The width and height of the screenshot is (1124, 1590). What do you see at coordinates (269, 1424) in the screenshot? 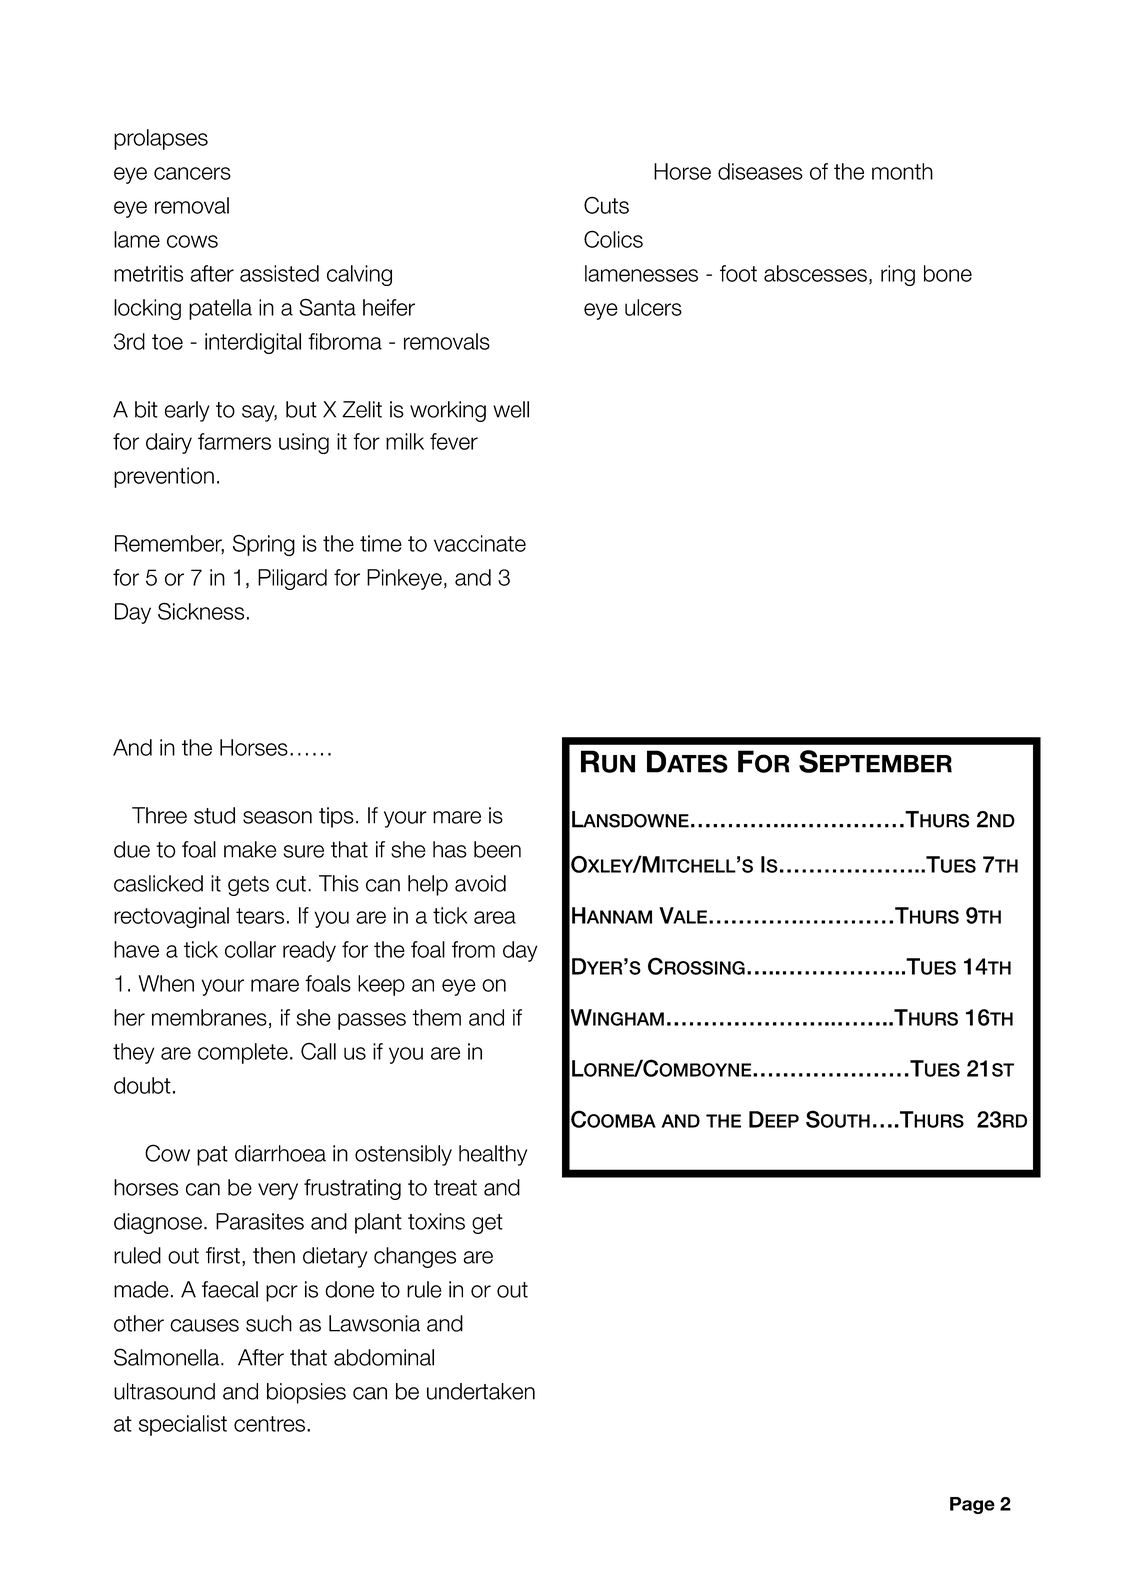
I see `centres` at bounding box center [269, 1424].
